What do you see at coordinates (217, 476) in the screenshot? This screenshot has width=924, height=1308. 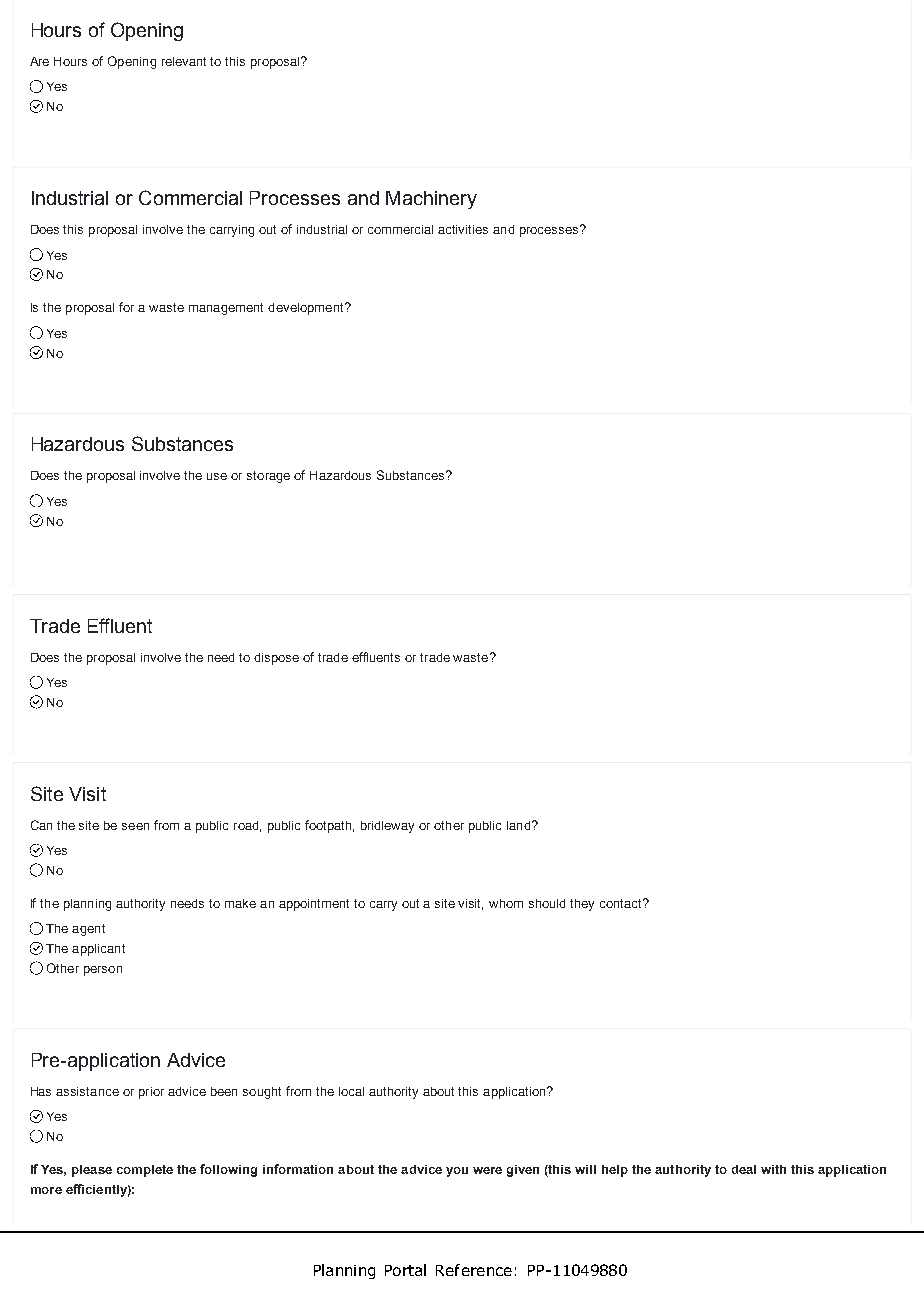 I see `use` at bounding box center [217, 476].
